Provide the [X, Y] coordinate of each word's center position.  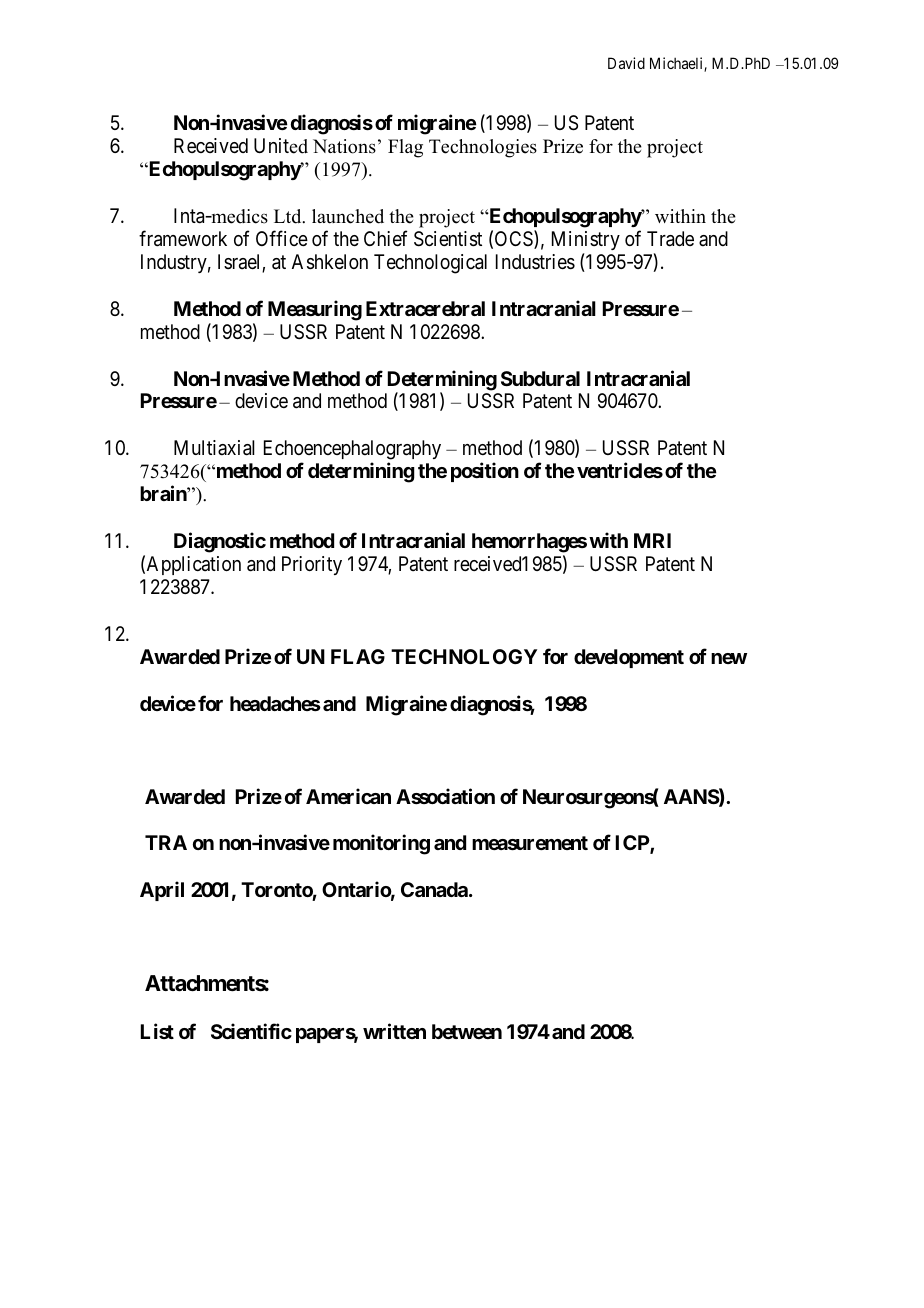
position [485, 472]
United [281, 146]
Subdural [540, 378]
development [629, 658]
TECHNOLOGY [464, 656]
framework [183, 238]
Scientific [251, 1031]
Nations [344, 146]
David [626, 63]
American [348, 796]
